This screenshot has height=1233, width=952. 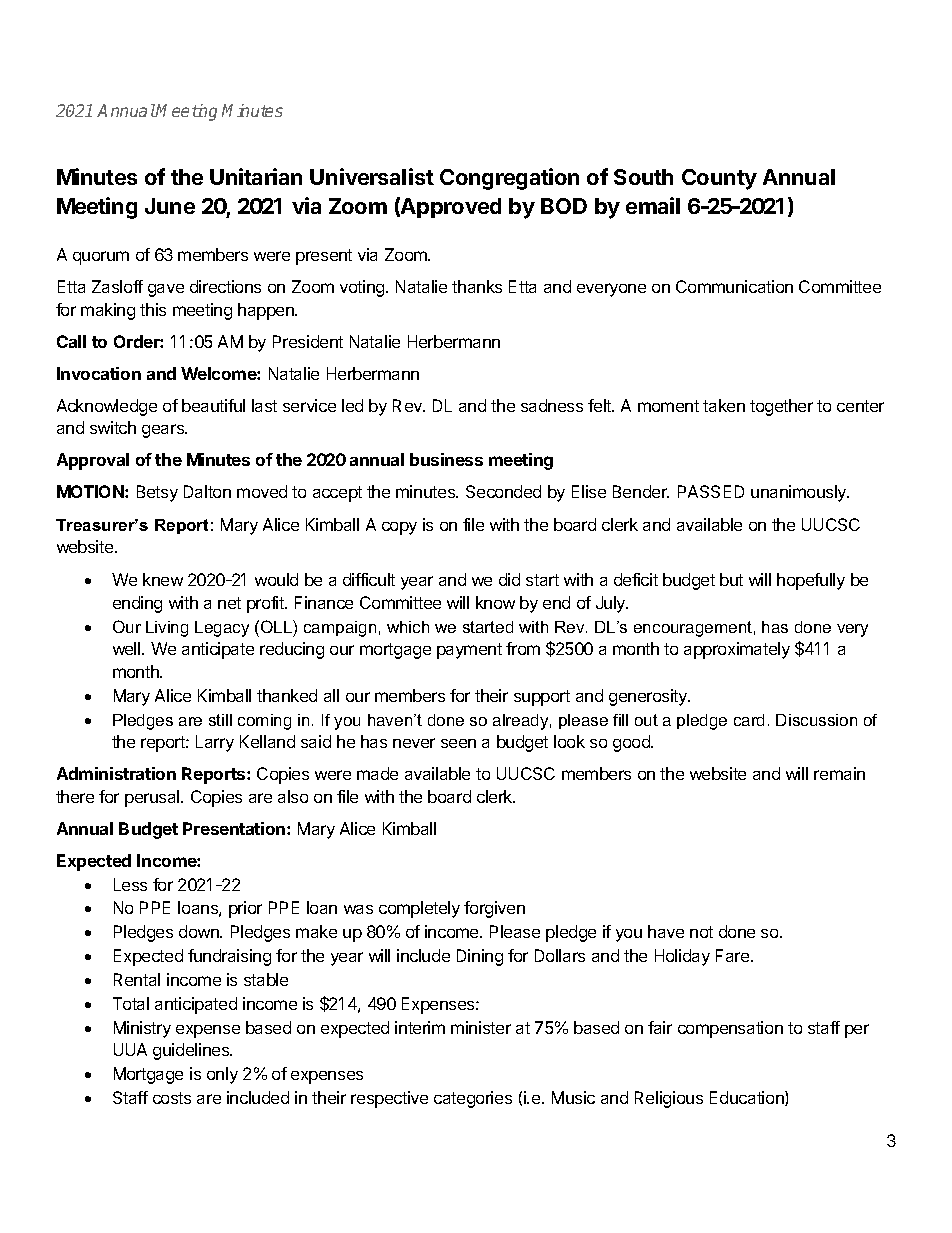 What do you see at coordinates (192, 1051) in the screenshot?
I see `guidelines` at bounding box center [192, 1051].
